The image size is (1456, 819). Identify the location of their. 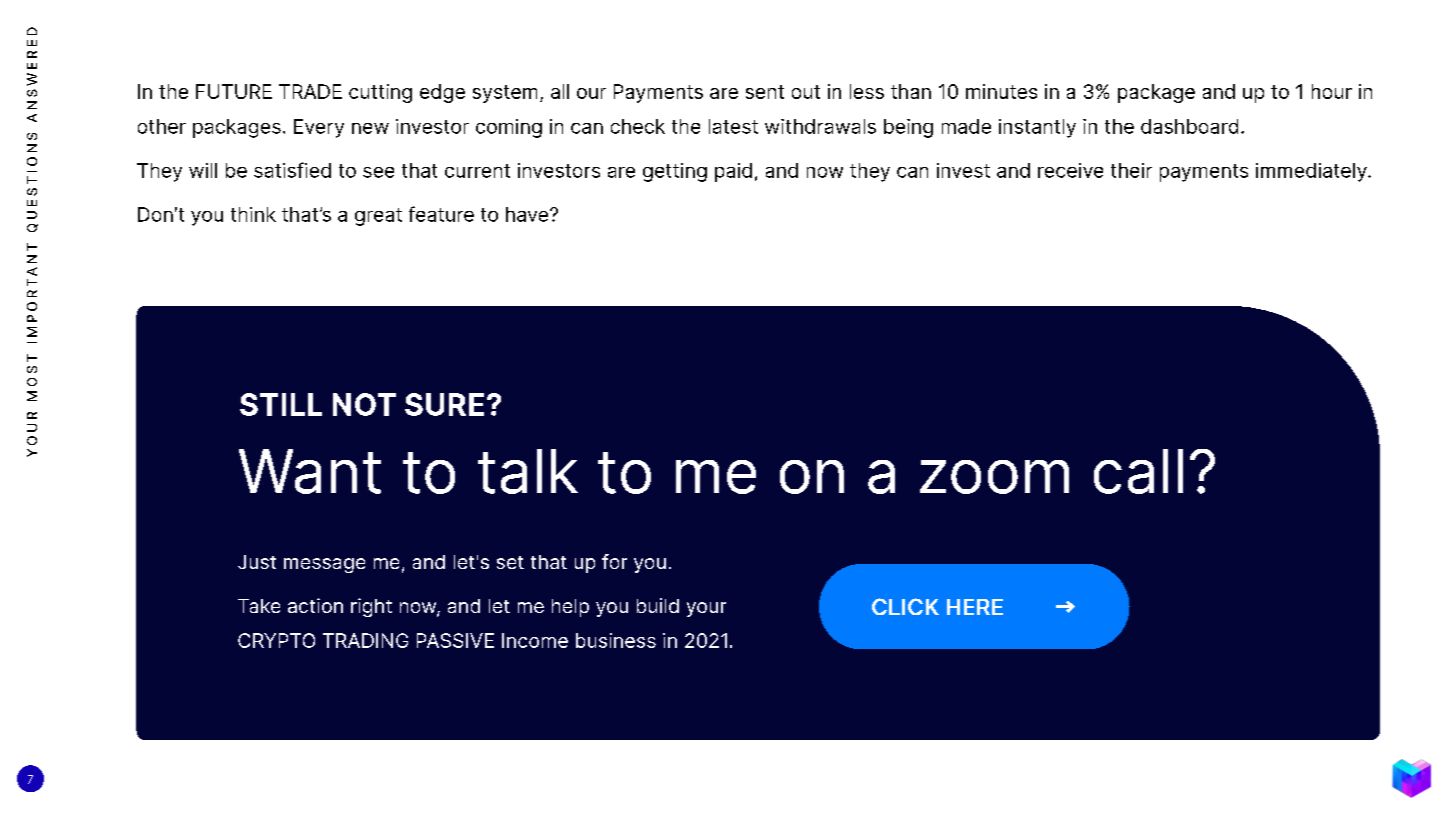
(1131, 170).
